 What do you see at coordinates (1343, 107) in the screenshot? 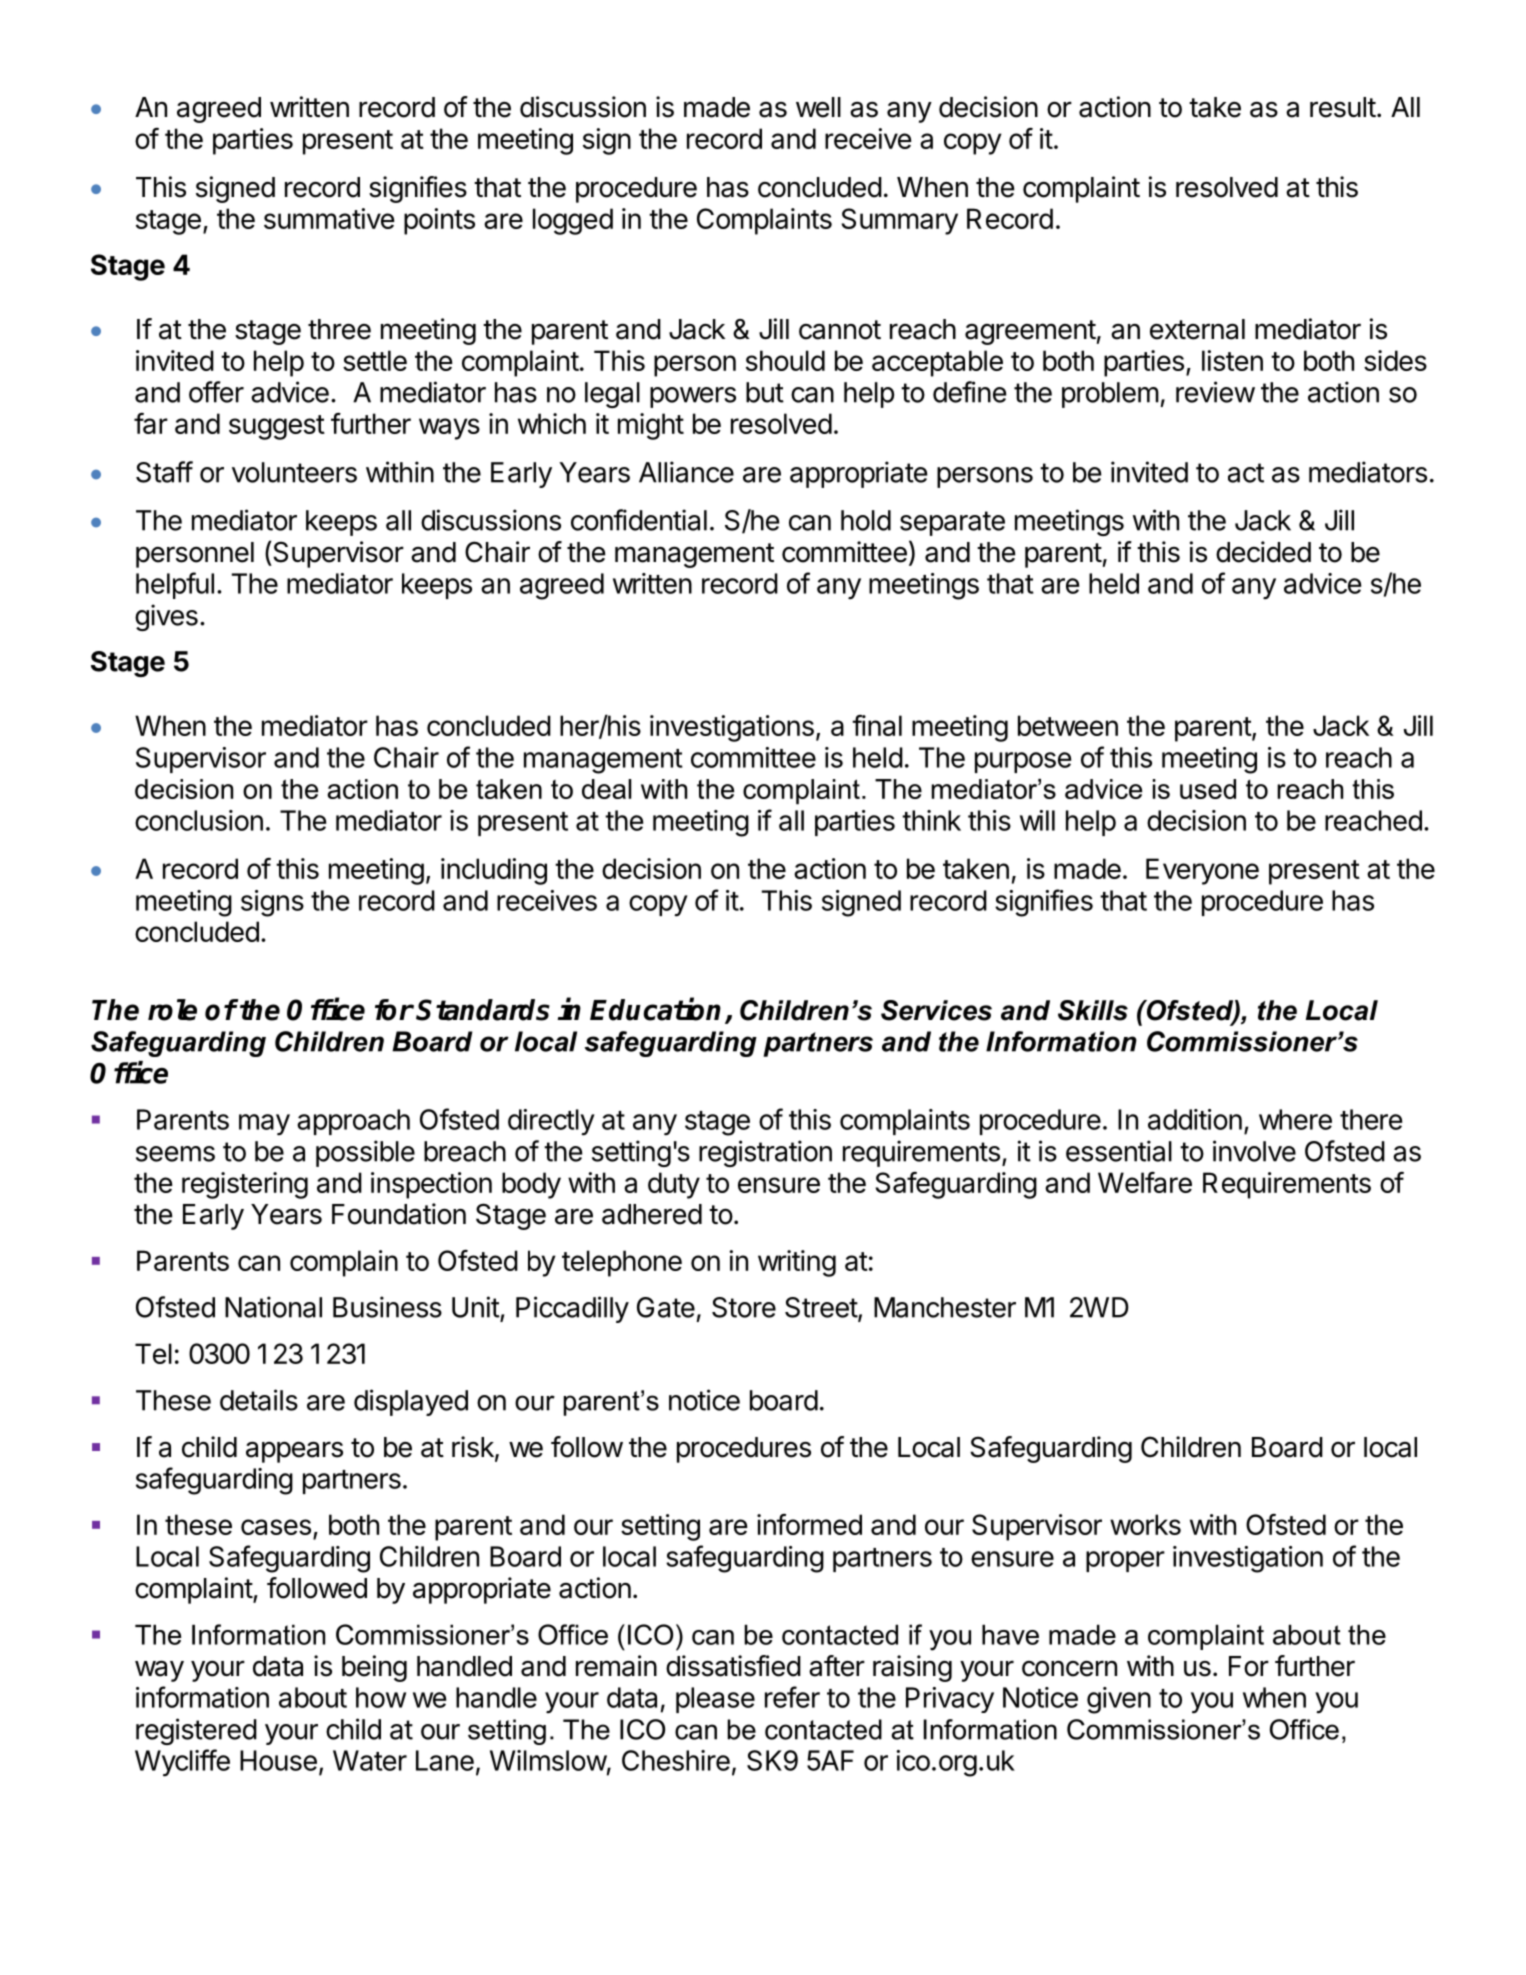
I see `result` at bounding box center [1343, 107].
